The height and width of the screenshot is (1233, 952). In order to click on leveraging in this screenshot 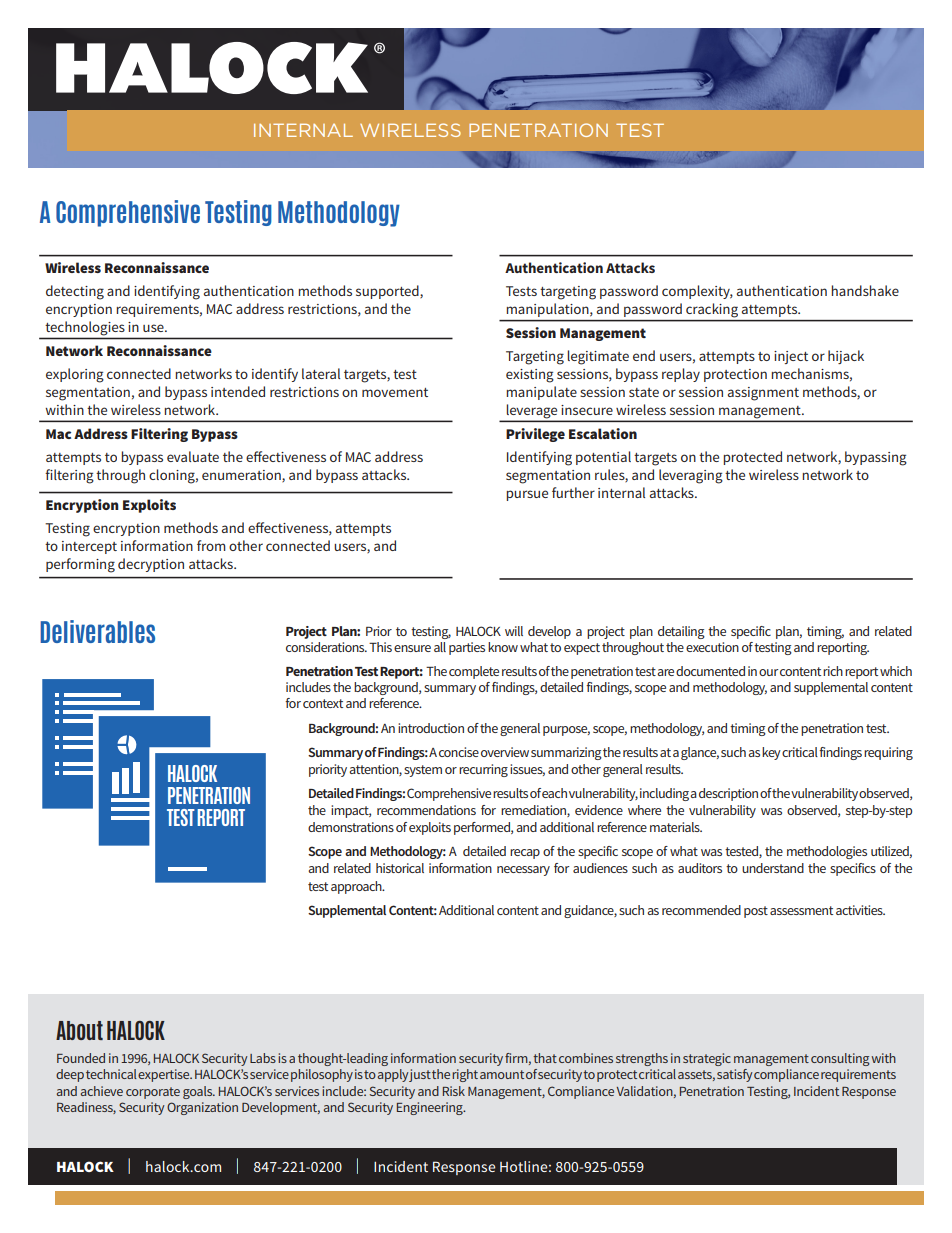, I will do `click(691, 476)`.
